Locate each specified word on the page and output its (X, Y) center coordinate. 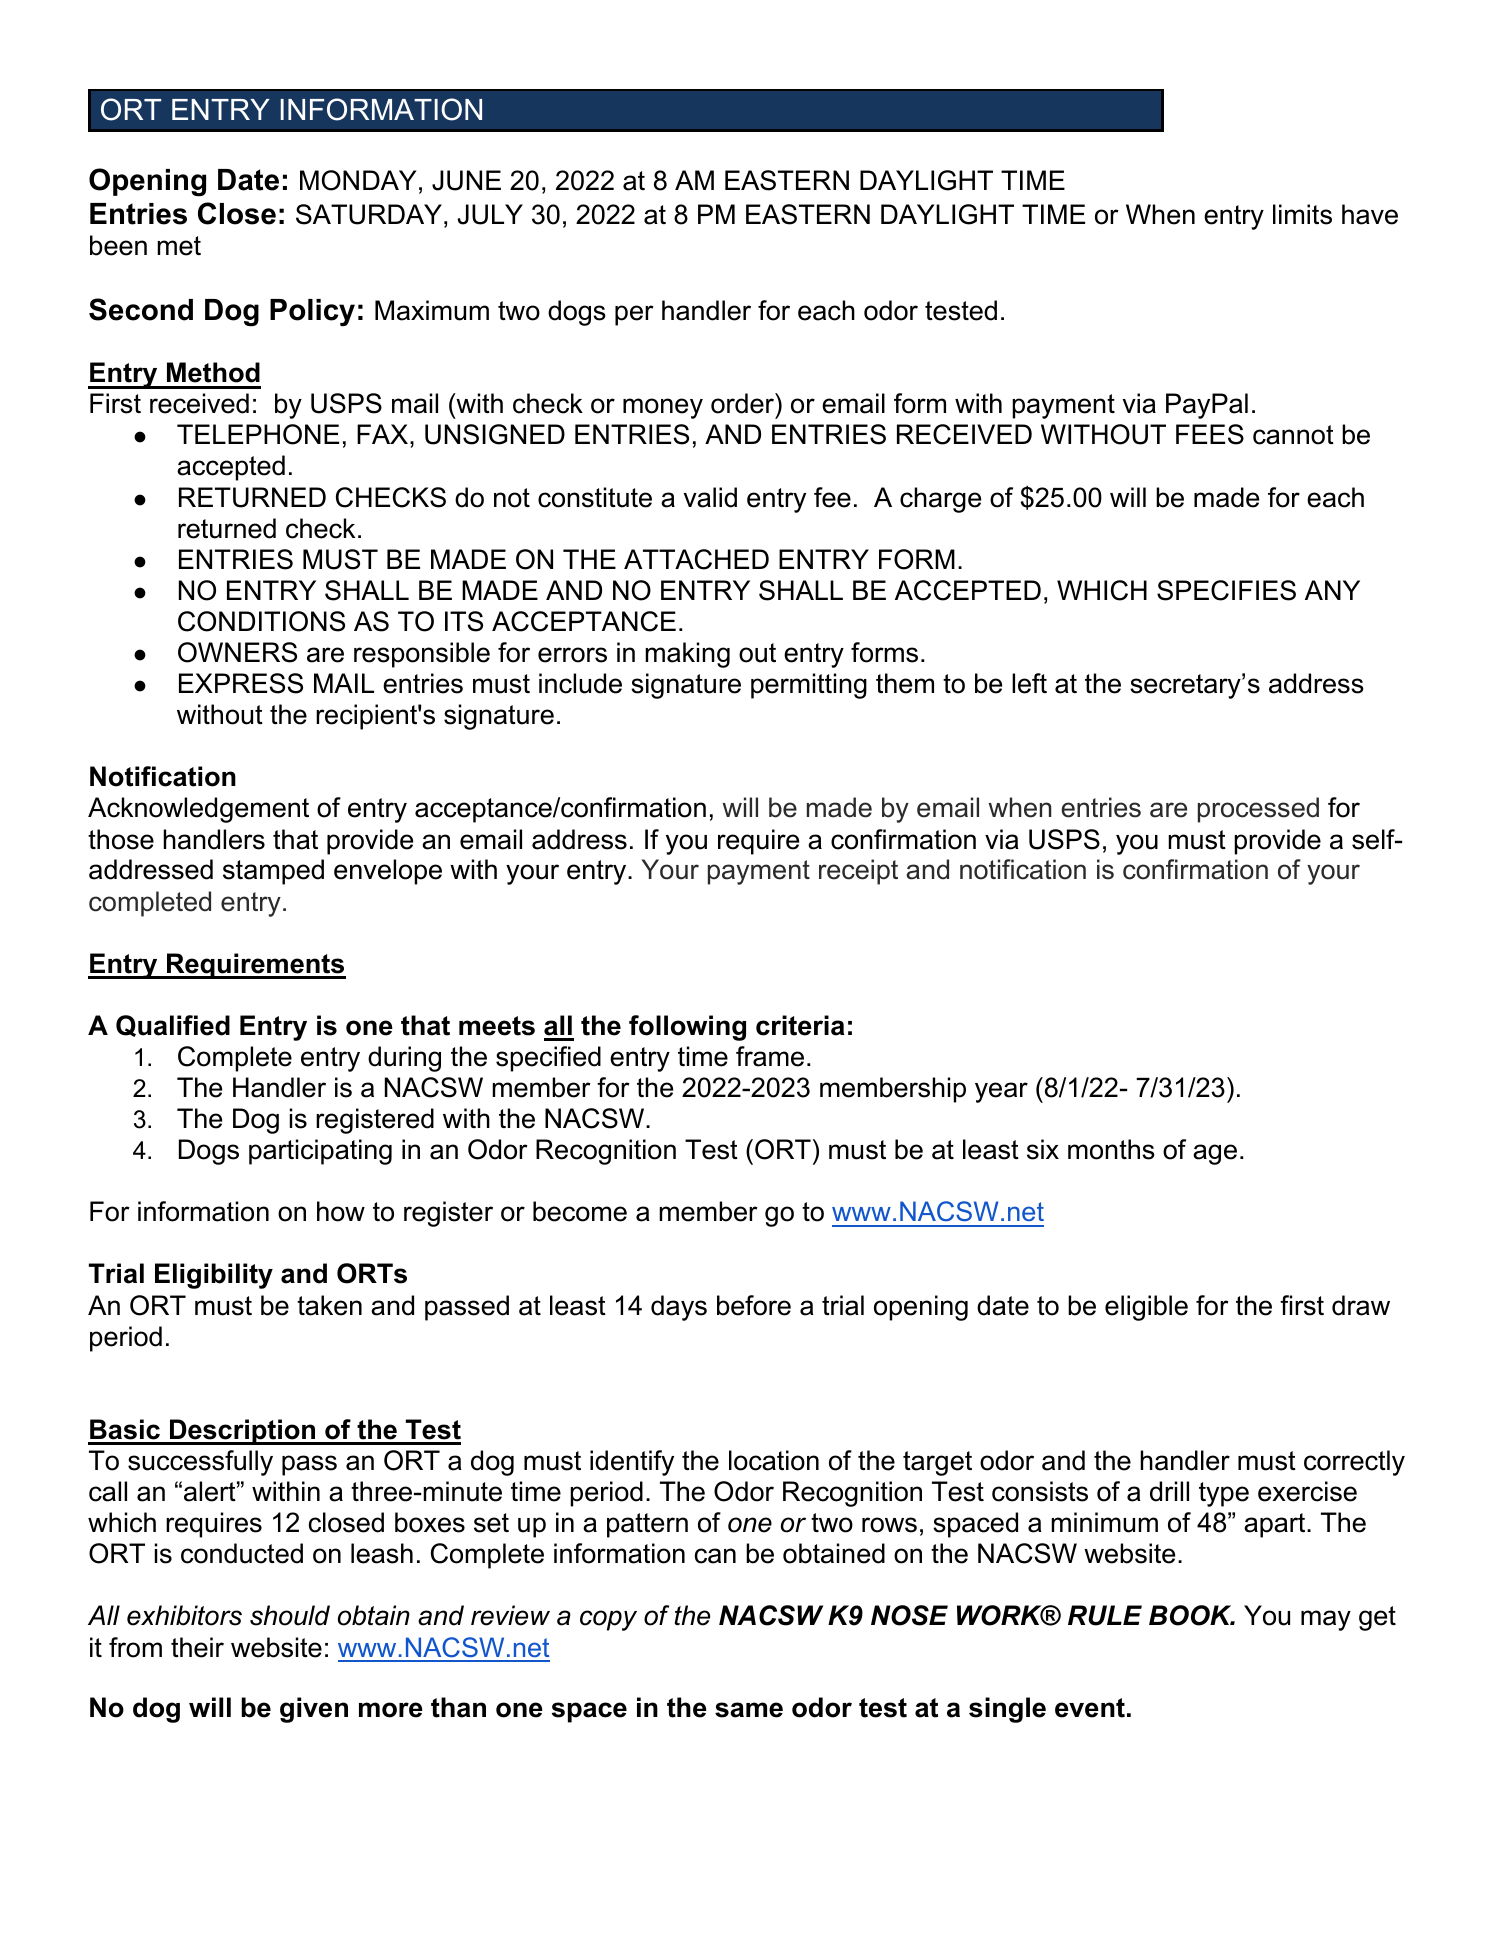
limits (1302, 214)
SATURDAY (369, 214)
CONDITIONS (261, 621)
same (749, 1710)
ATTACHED (696, 559)
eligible (1146, 1308)
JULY (490, 214)
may (1326, 1620)
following (687, 1028)
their (197, 1647)
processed (1258, 810)
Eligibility (214, 1276)
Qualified (173, 1026)
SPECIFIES (1226, 590)
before (754, 1305)
